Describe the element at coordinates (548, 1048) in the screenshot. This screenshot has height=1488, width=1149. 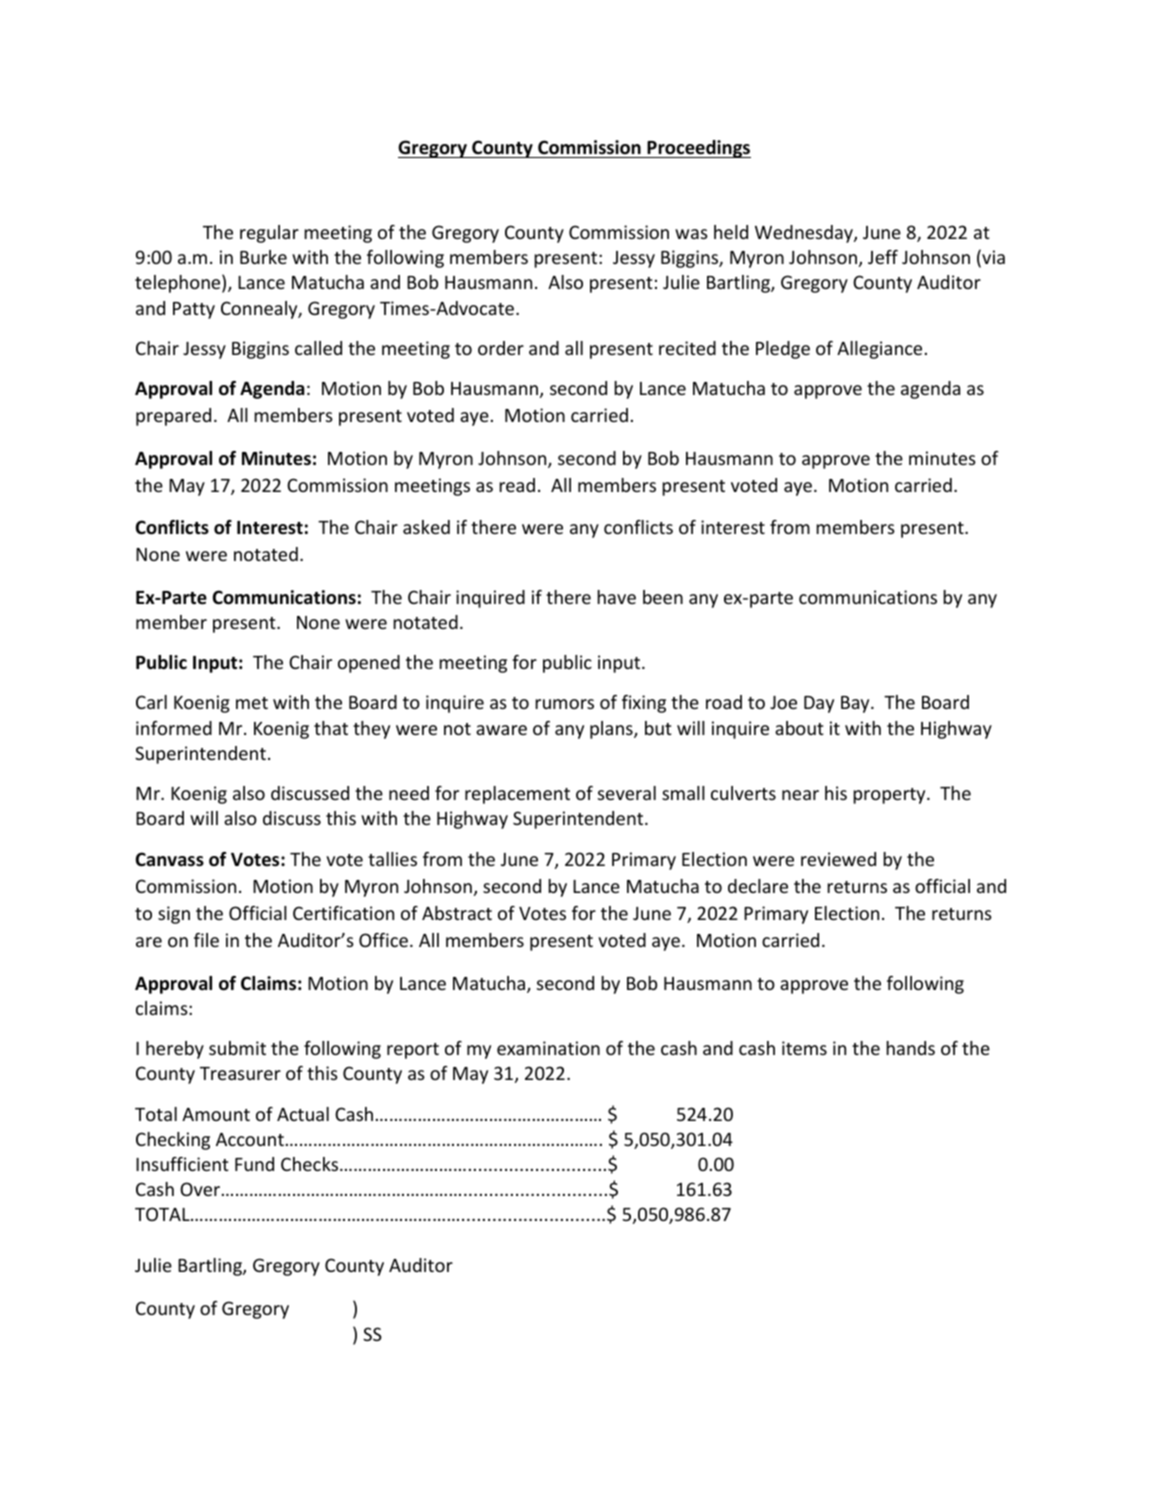
I see `examination` at that location.
